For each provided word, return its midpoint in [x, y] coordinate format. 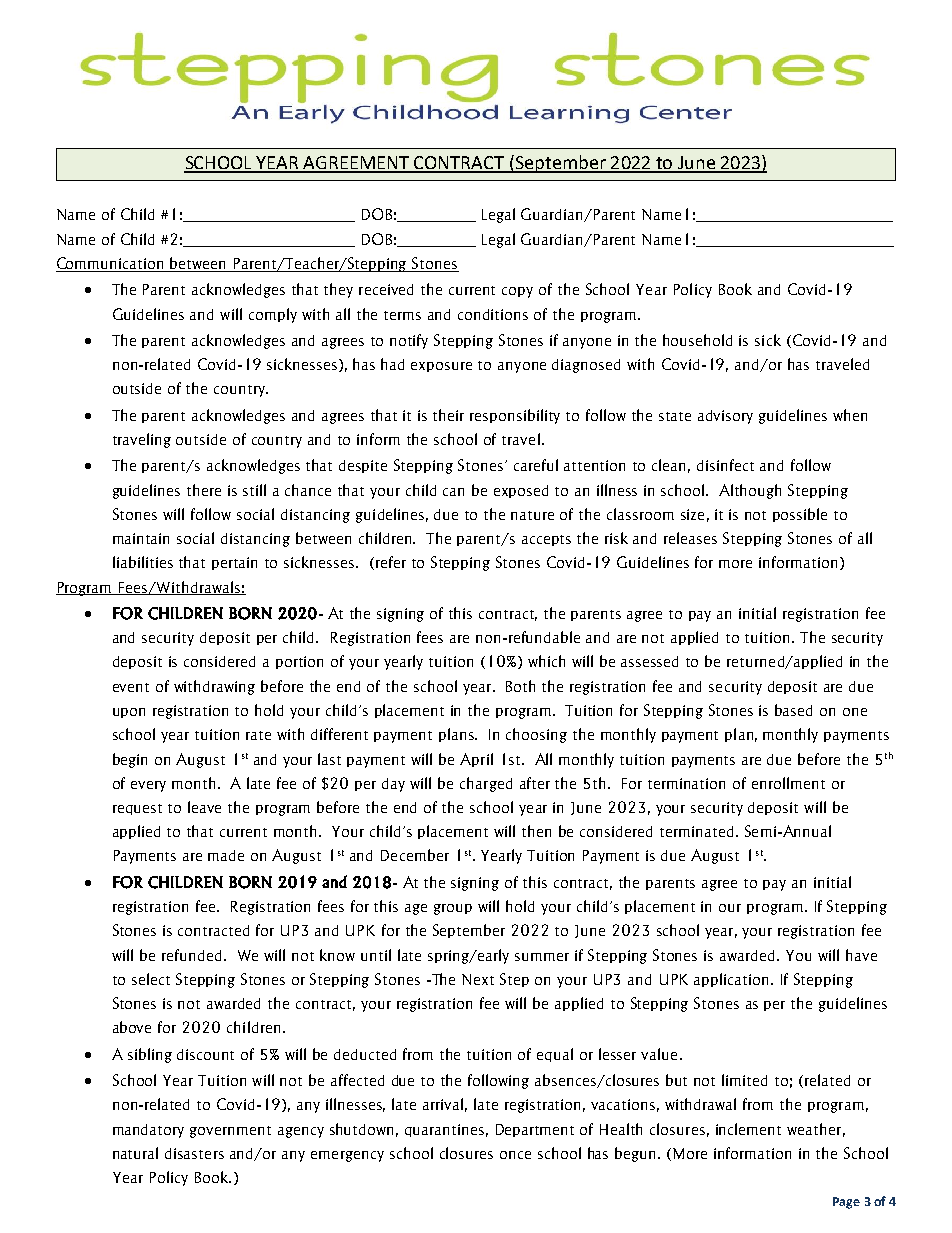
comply [273, 315]
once [515, 1155]
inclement [748, 1129]
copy [517, 292]
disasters [194, 1153]
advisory [725, 417]
